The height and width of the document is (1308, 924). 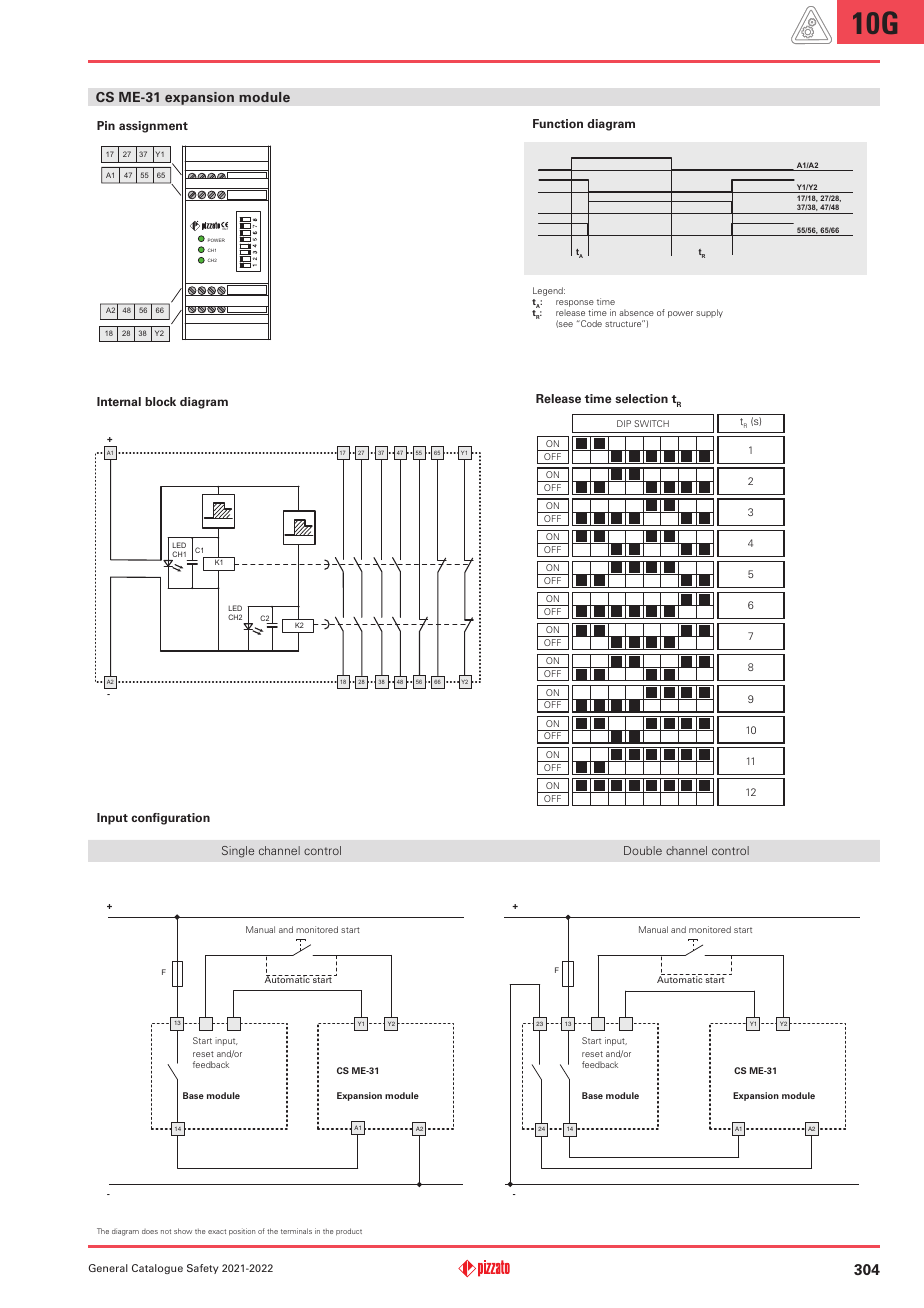 I want to click on assignment, so click(x=153, y=127).
